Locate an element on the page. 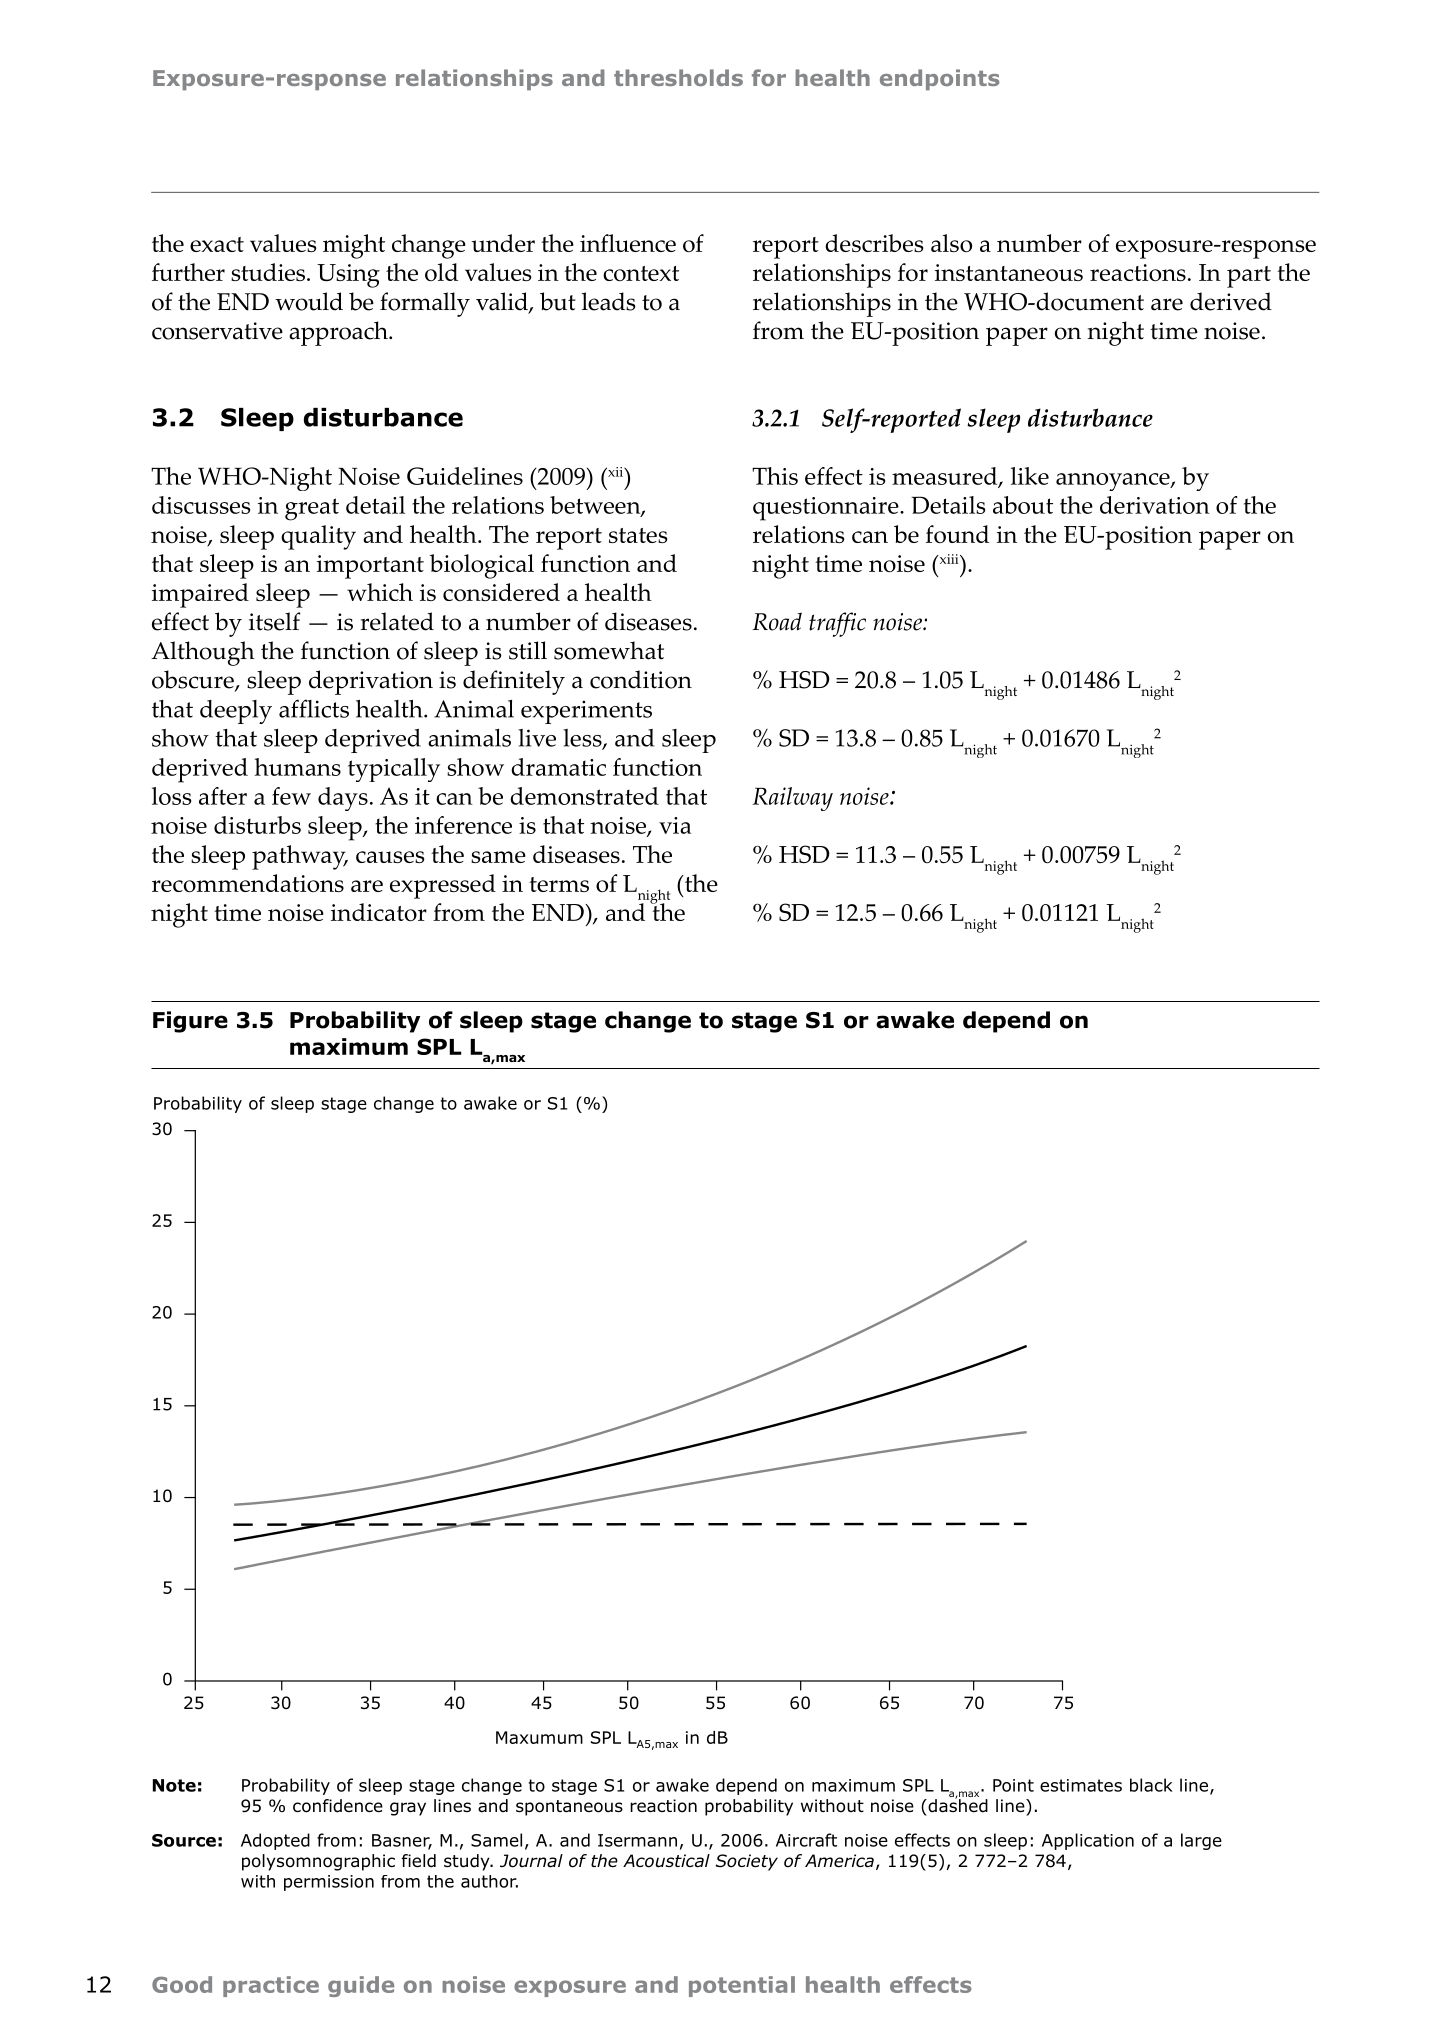 The image size is (1443, 2041). instantaneous is located at coordinates (1009, 272).
